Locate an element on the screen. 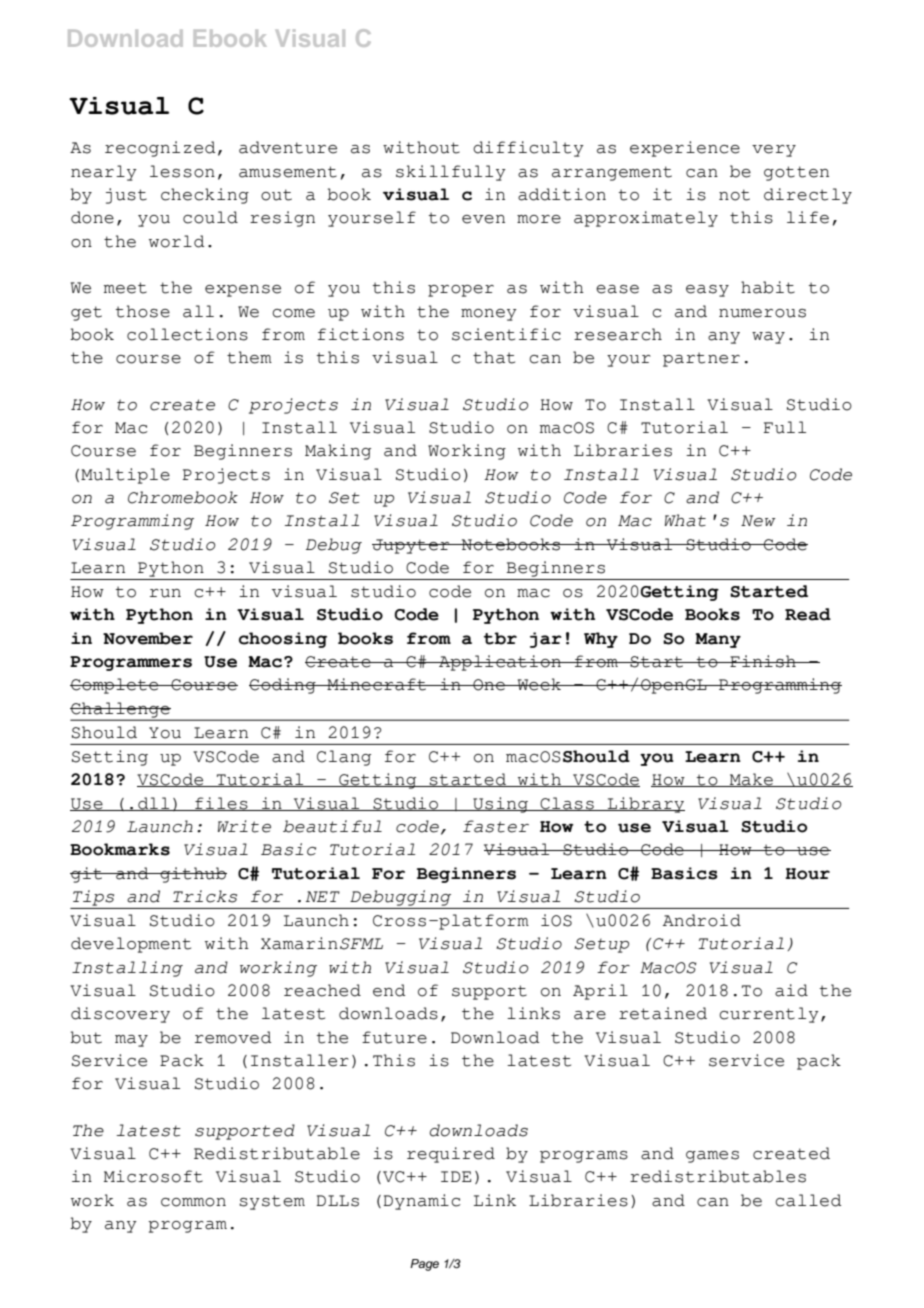 The width and height of the screenshot is (924, 1308). partner is located at coordinates (701, 359).
